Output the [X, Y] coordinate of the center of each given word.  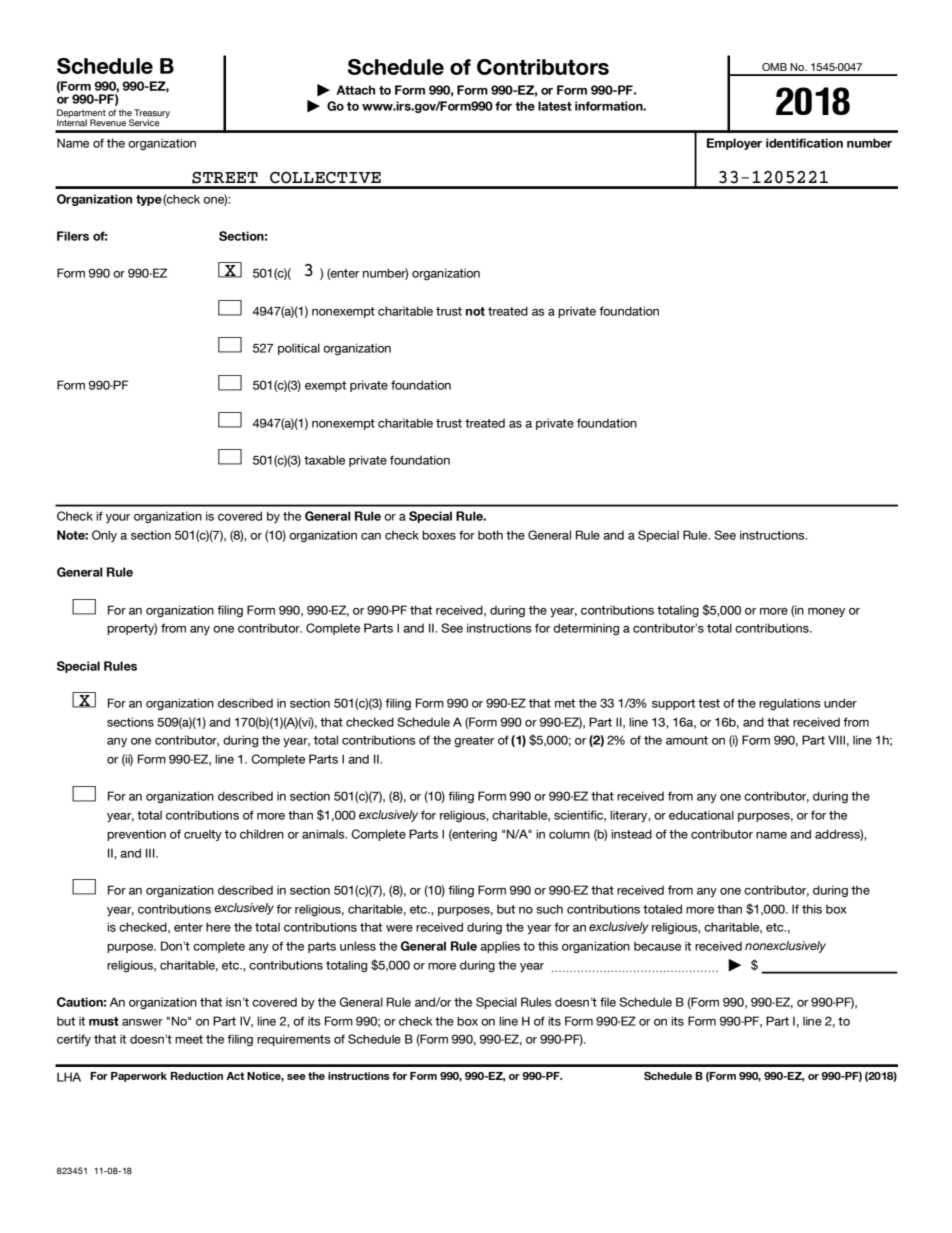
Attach [355, 90]
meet [189, 1039]
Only [104, 536]
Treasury [152, 114]
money [826, 612]
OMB [774, 67]
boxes [439, 535]
